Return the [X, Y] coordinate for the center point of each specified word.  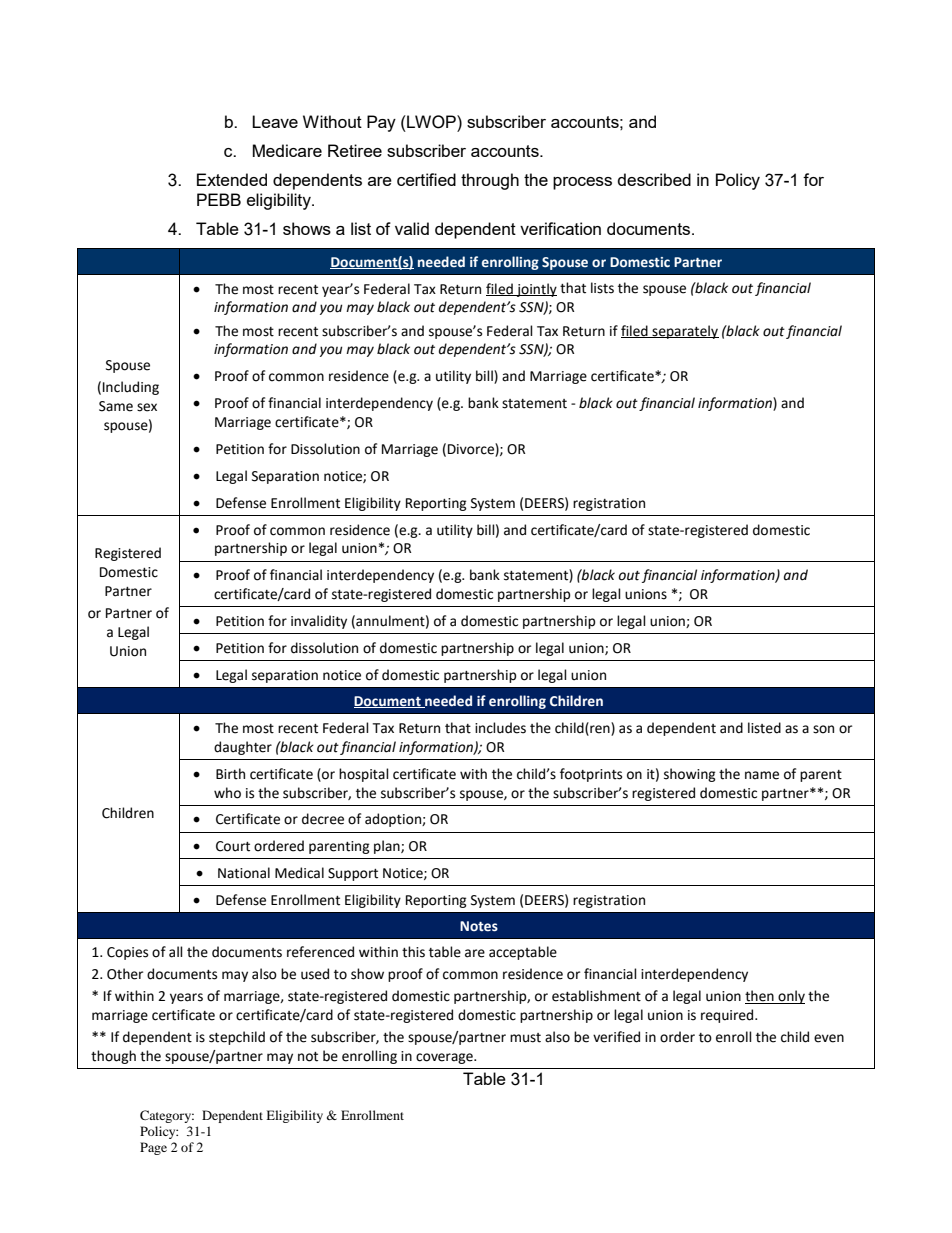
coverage [445, 1058]
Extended [232, 179]
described [654, 179]
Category [167, 1116]
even [829, 1038]
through [490, 181]
